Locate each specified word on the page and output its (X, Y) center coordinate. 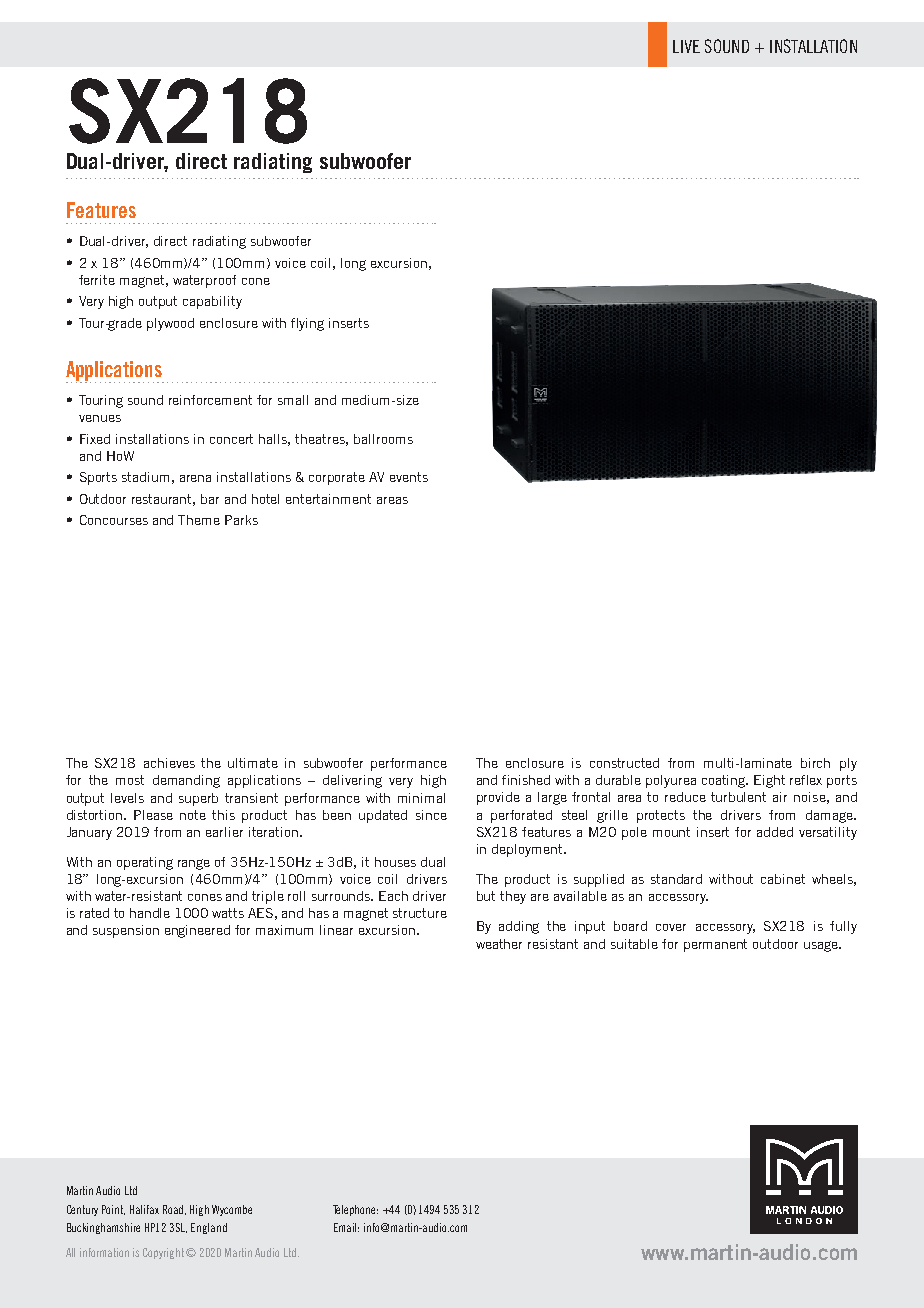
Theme (199, 520)
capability (212, 302)
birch (815, 763)
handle (150, 913)
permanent (715, 945)
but (486, 896)
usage (822, 946)
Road (174, 1210)
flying (307, 324)
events (409, 477)
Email (346, 1227)
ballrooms (383, 439)
